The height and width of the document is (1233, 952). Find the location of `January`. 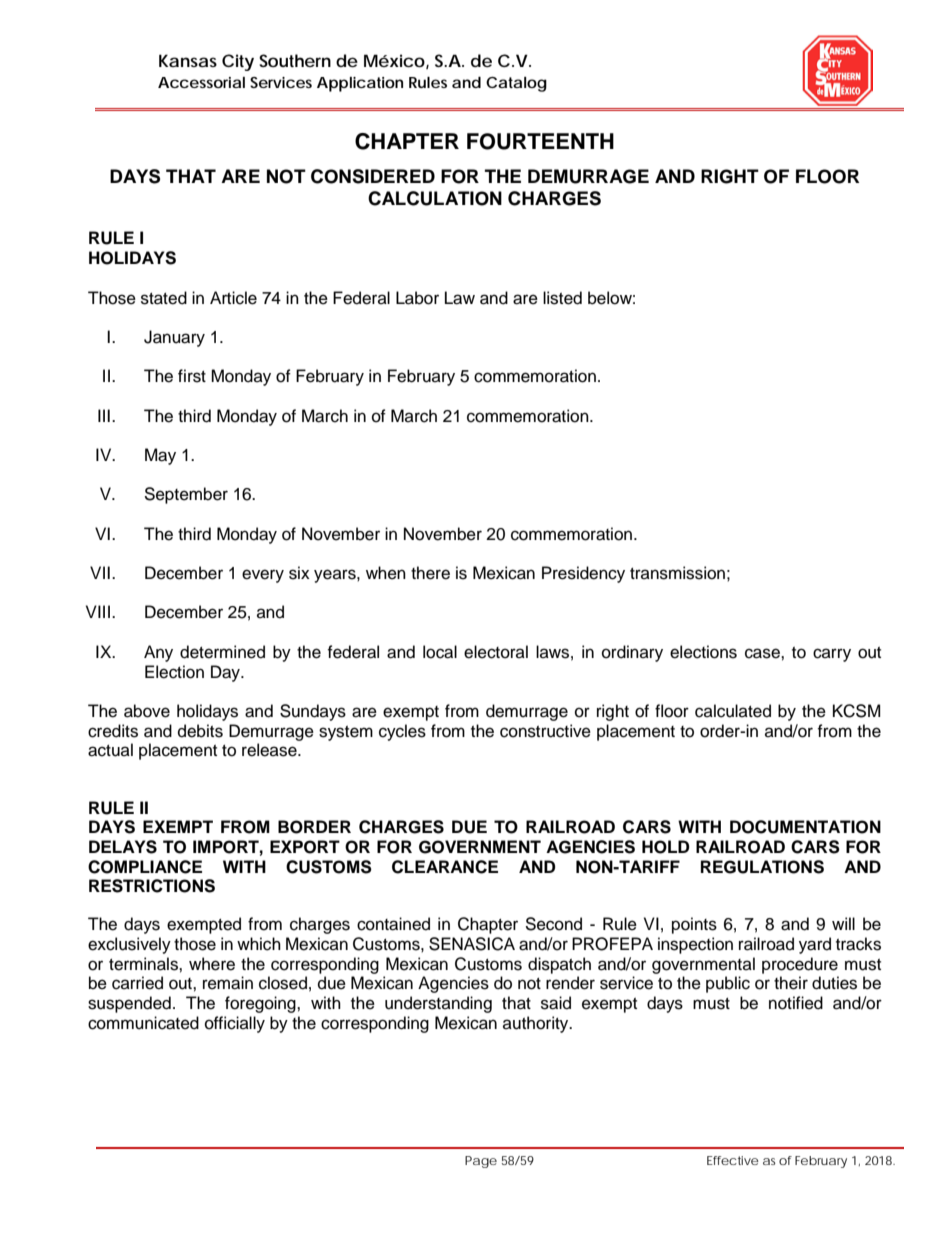

January is located at coordinates (174, 338).
